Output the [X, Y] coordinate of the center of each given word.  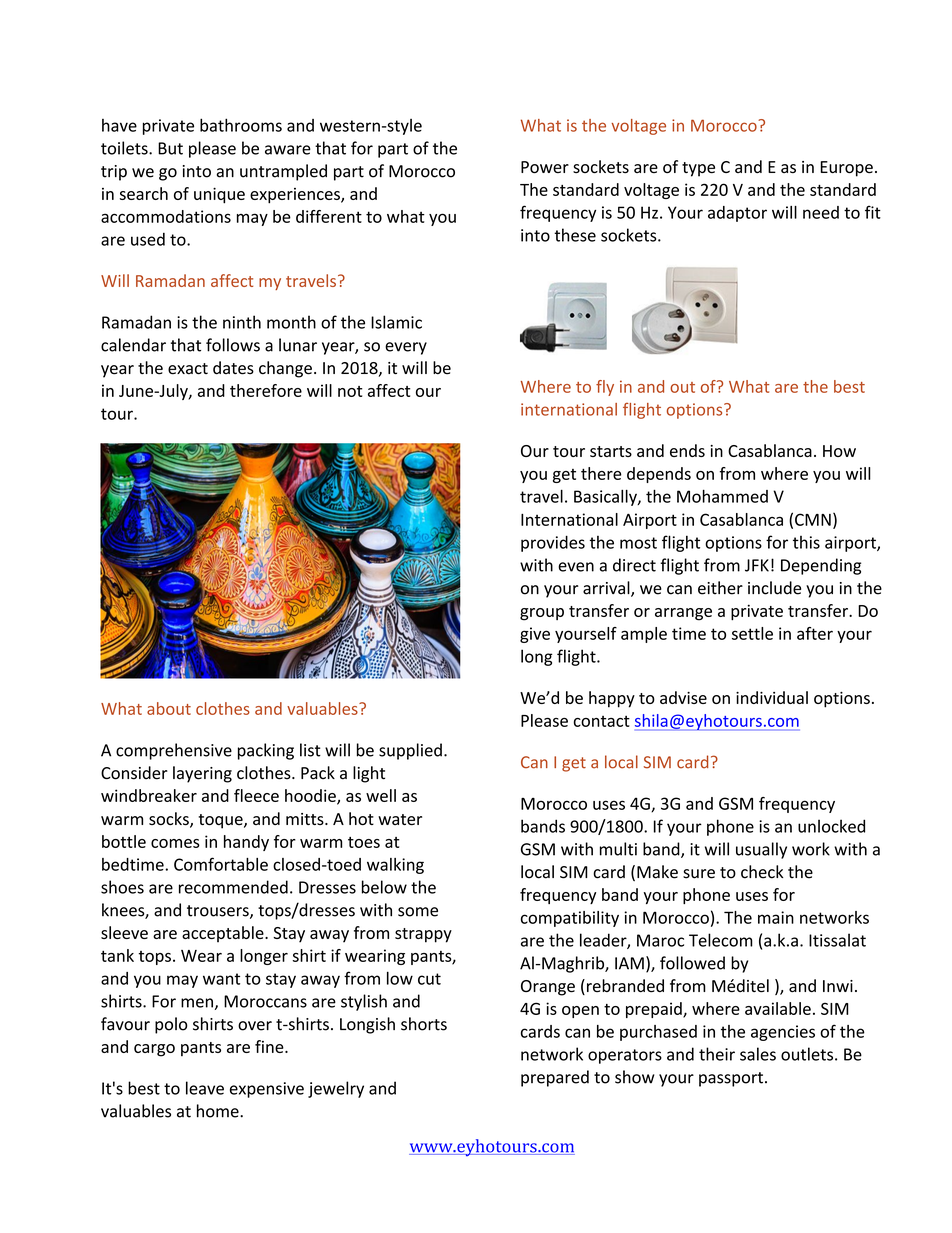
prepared [555, 1078]
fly [605, 388]
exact [188, 369]
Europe [846, 169]
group [542, 614]
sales [758, 1054]
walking [395, 866]
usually [761, 850]
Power [545, 167]
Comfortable [221, 864]
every [406, 348]
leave [205, 1088]
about [169, 708]
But [170, 148]
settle [752, 633]
